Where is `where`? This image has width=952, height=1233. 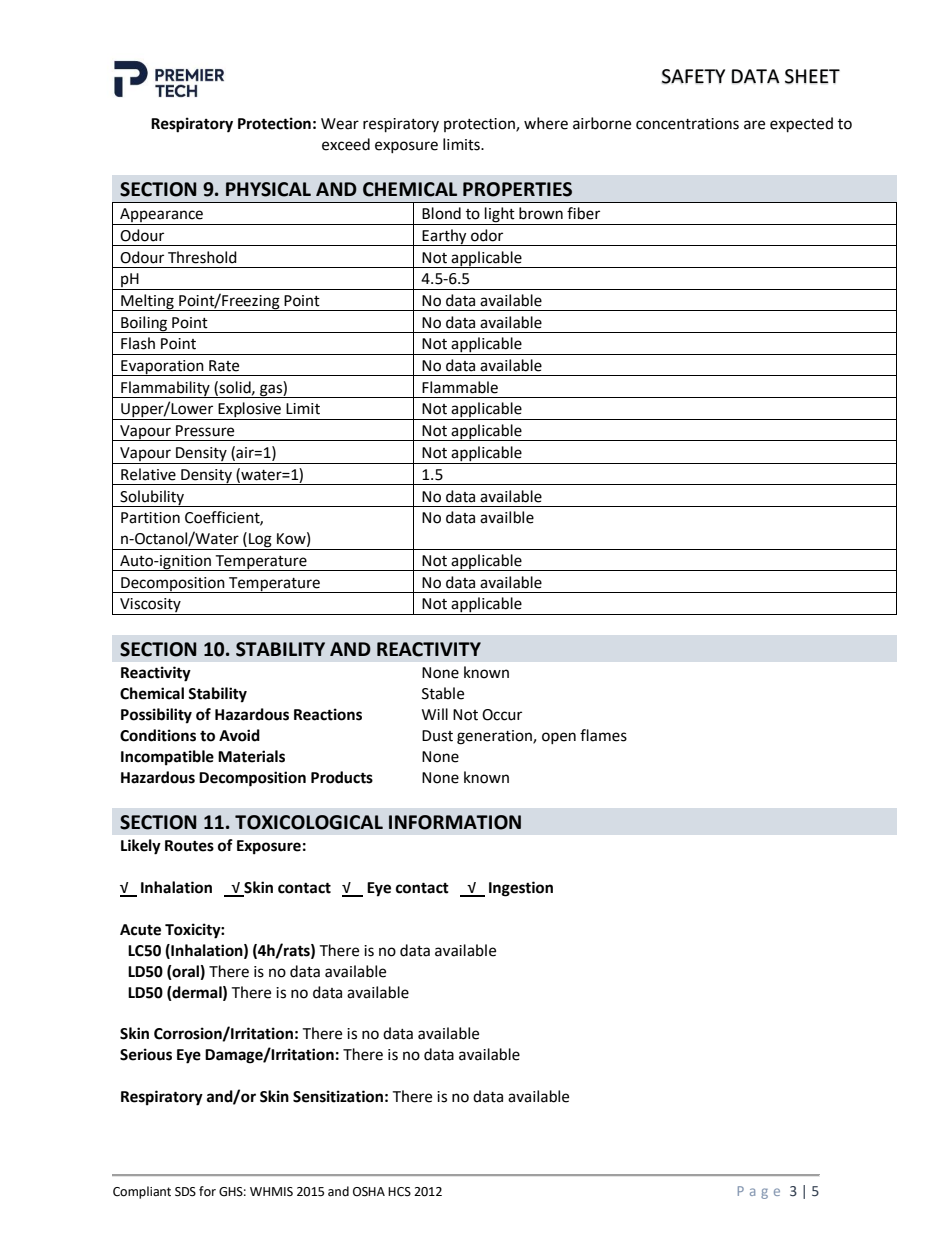 where is located at coordinates (546, 123).
